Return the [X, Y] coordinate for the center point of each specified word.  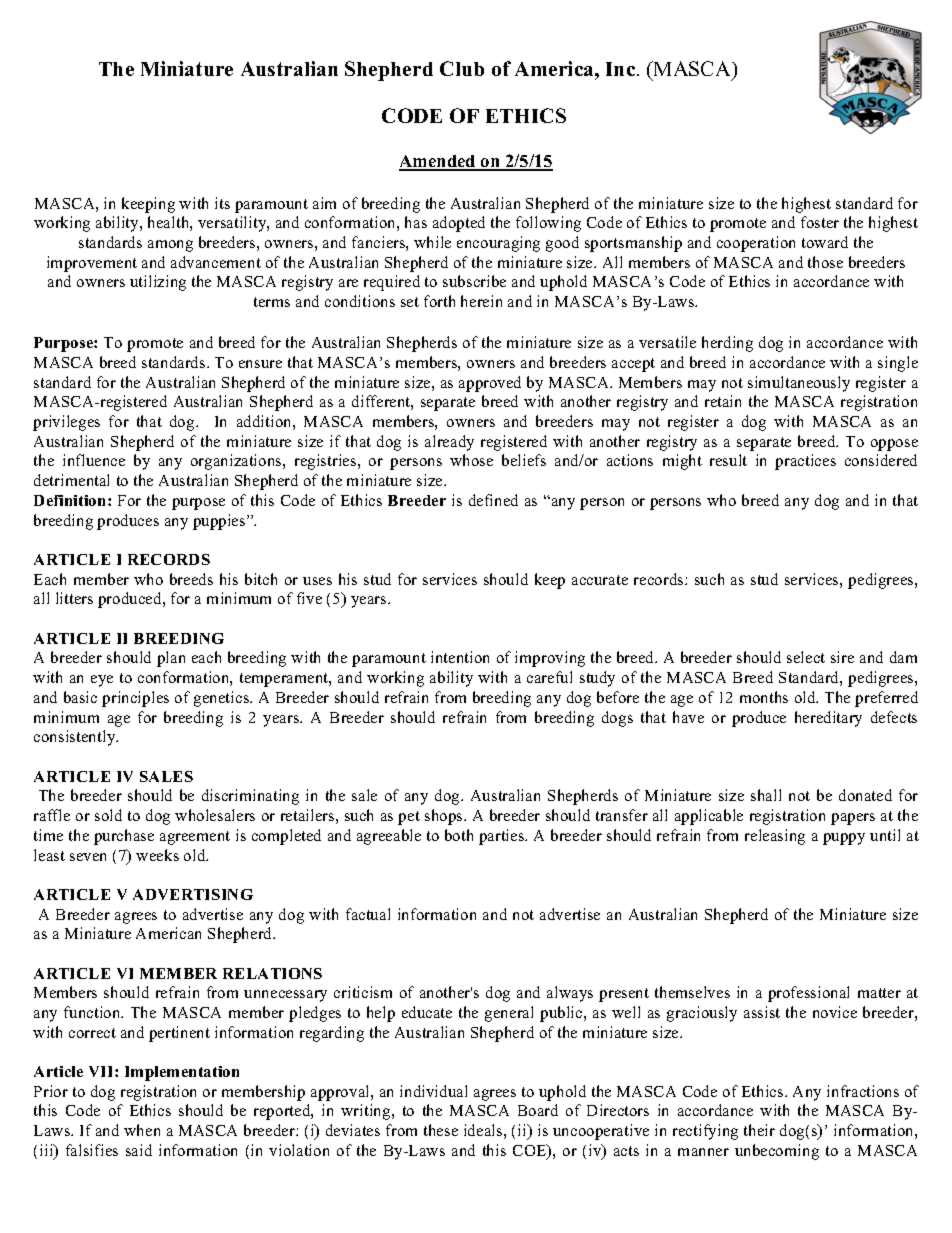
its [222, 203]
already [449, 443]
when [142, 1130]
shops [445, 817]
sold [108, 815]
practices [805, 462]
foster [820, 222]
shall [766, 795]
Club [462, 68]
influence [94, 460]
